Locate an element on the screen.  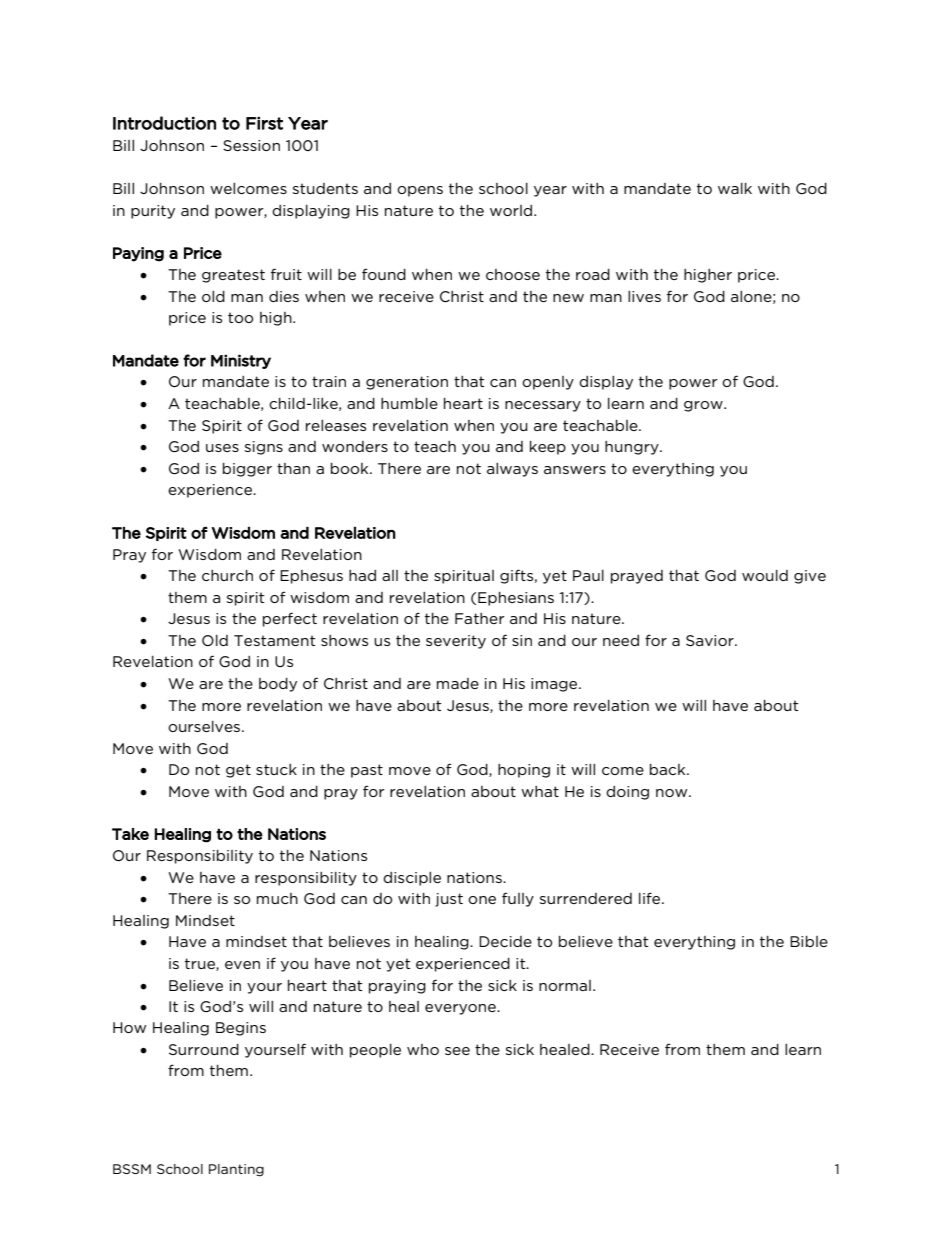
normal is located at coordinates (565, 985).
